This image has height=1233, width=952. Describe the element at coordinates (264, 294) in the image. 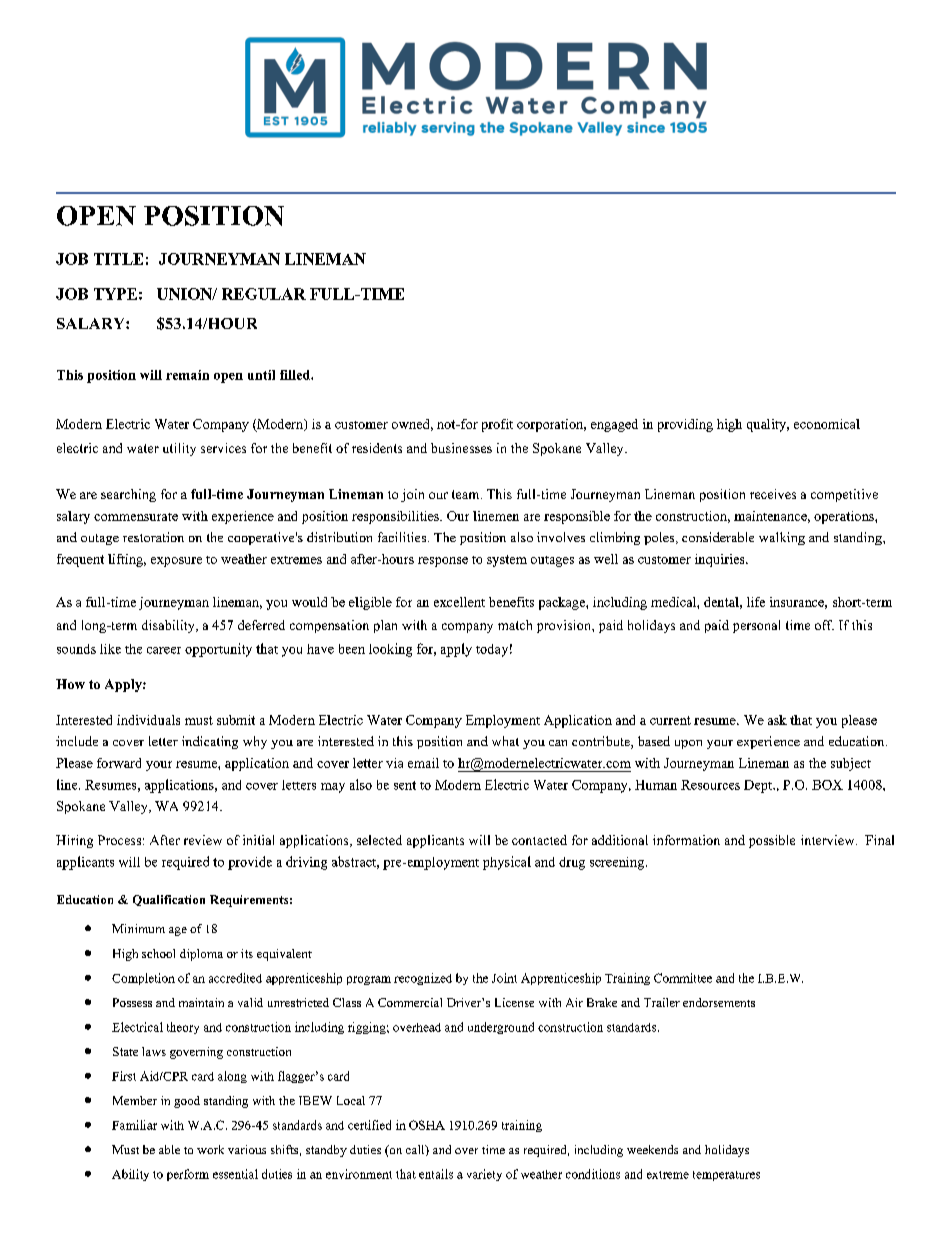

I see `REGULAR` at that location.
